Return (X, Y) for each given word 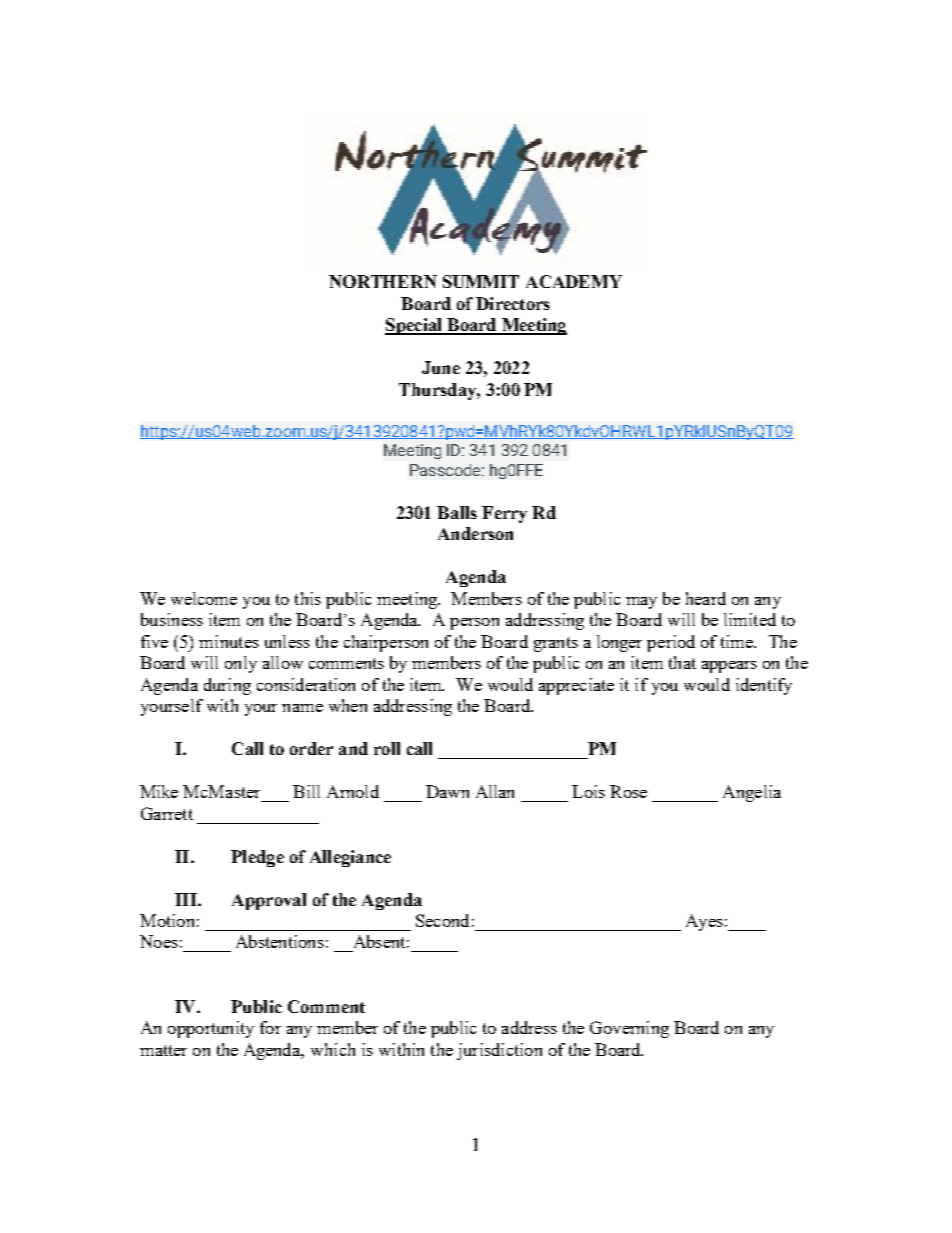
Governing (629, 1029)
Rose (628, 791)
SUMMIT (481, 281)
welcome (204, 598)
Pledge (257, 858)
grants (556, 644)
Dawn (447, 791)
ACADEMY (574, 281)
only (241, 664)
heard (706, 598)
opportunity (211, 1029)
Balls (457, 512)
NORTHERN (383, 281)
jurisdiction (499, 1051)
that (682, 662)
